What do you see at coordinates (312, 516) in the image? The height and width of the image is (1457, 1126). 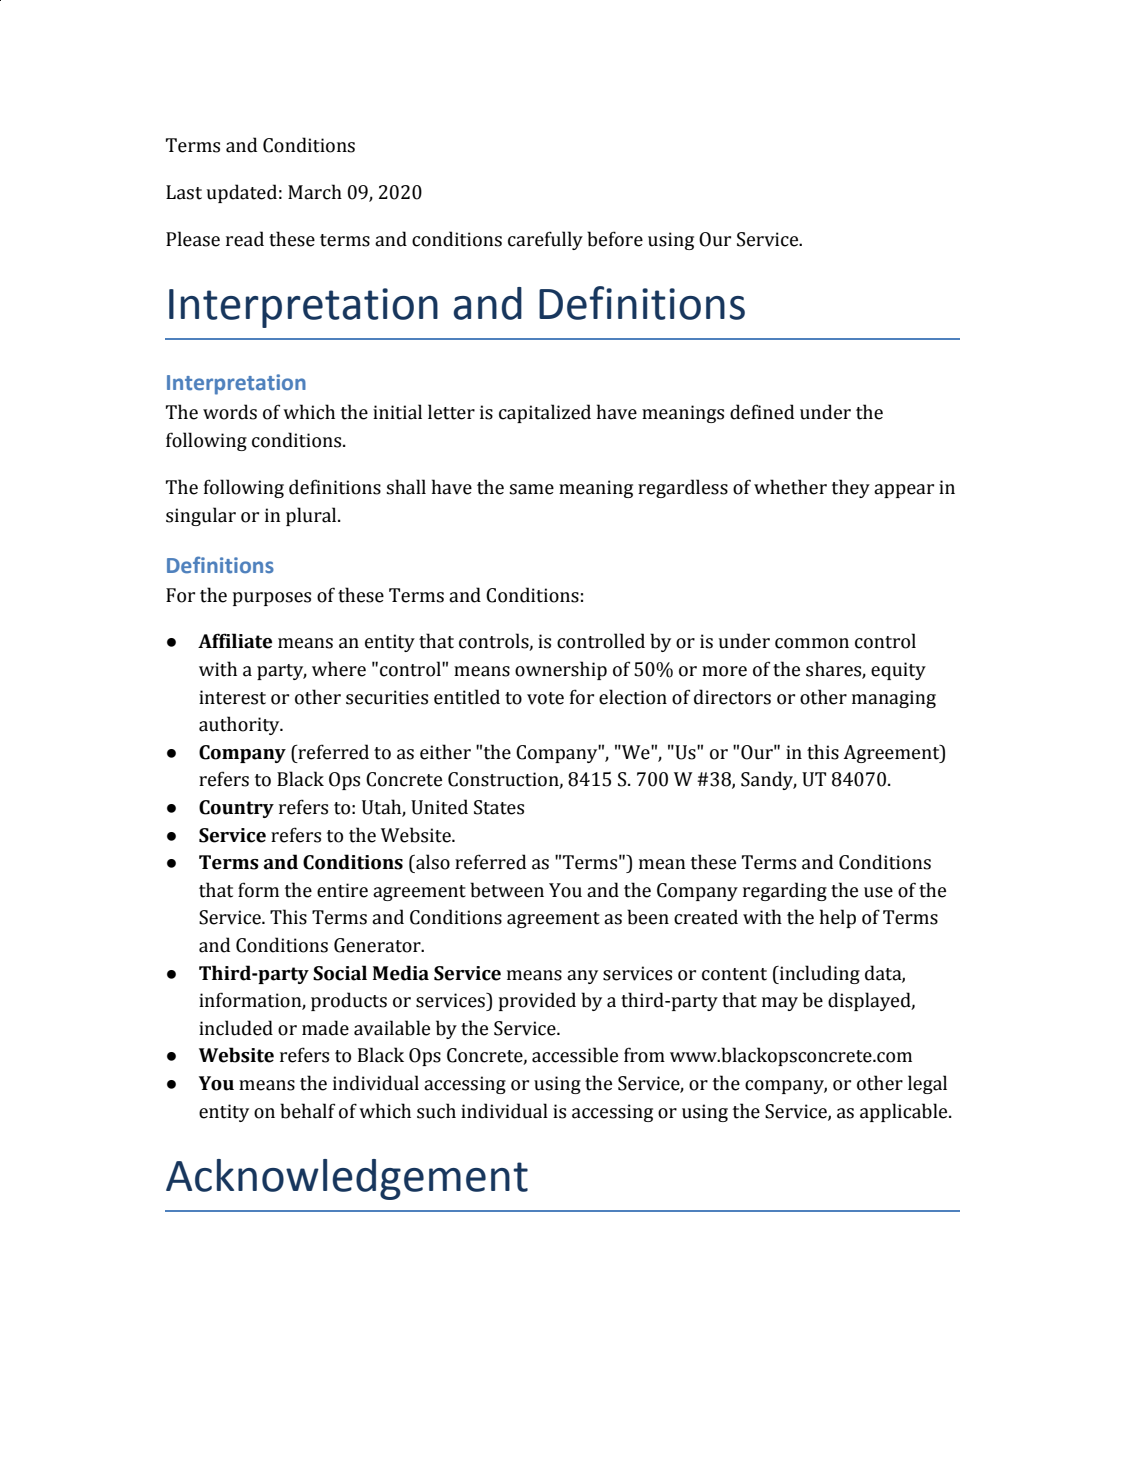 I see `plural` at bounding box center [312, 516].
